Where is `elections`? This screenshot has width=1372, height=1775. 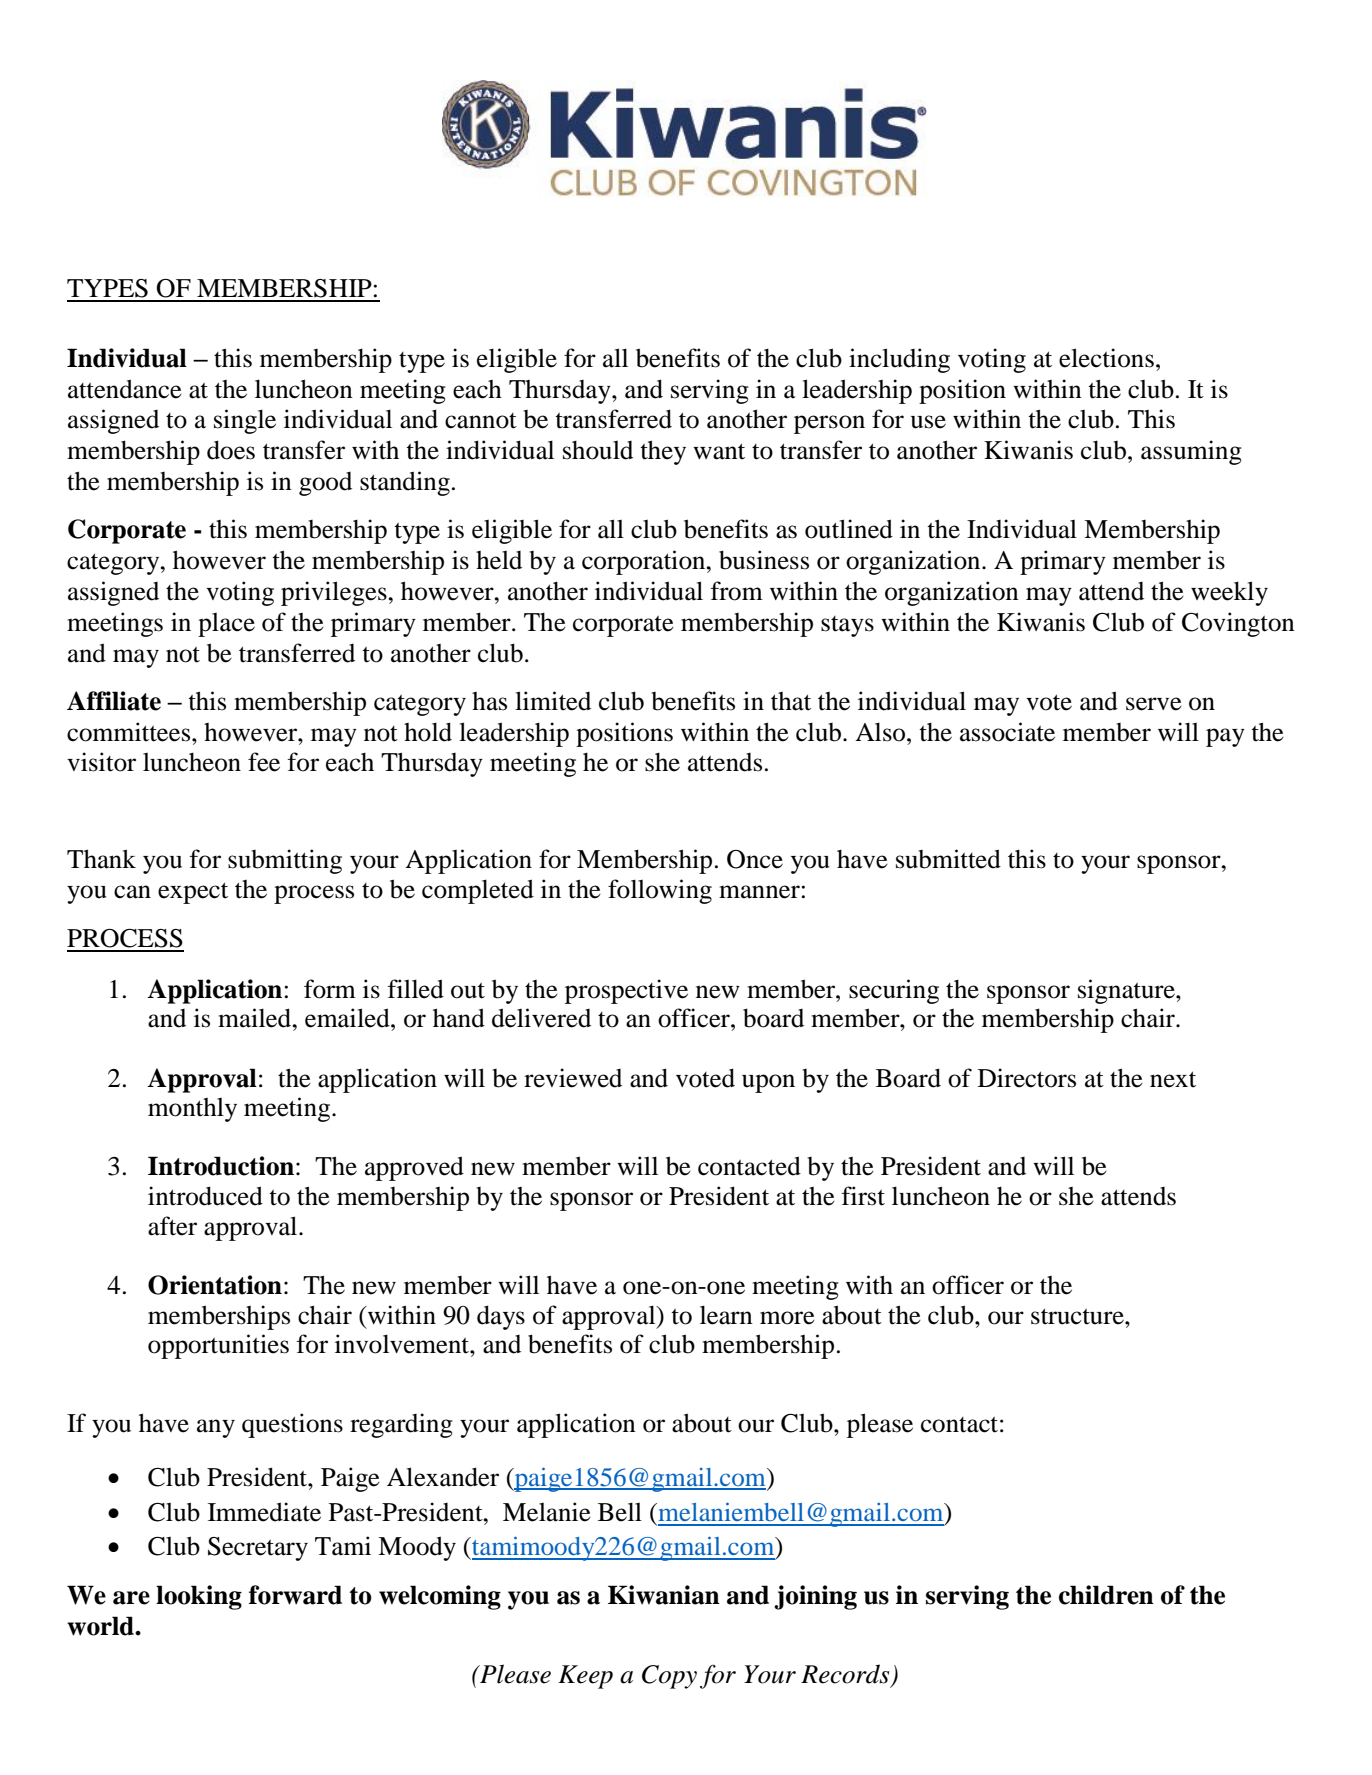
elections is located at coordinates (1106, 358).
